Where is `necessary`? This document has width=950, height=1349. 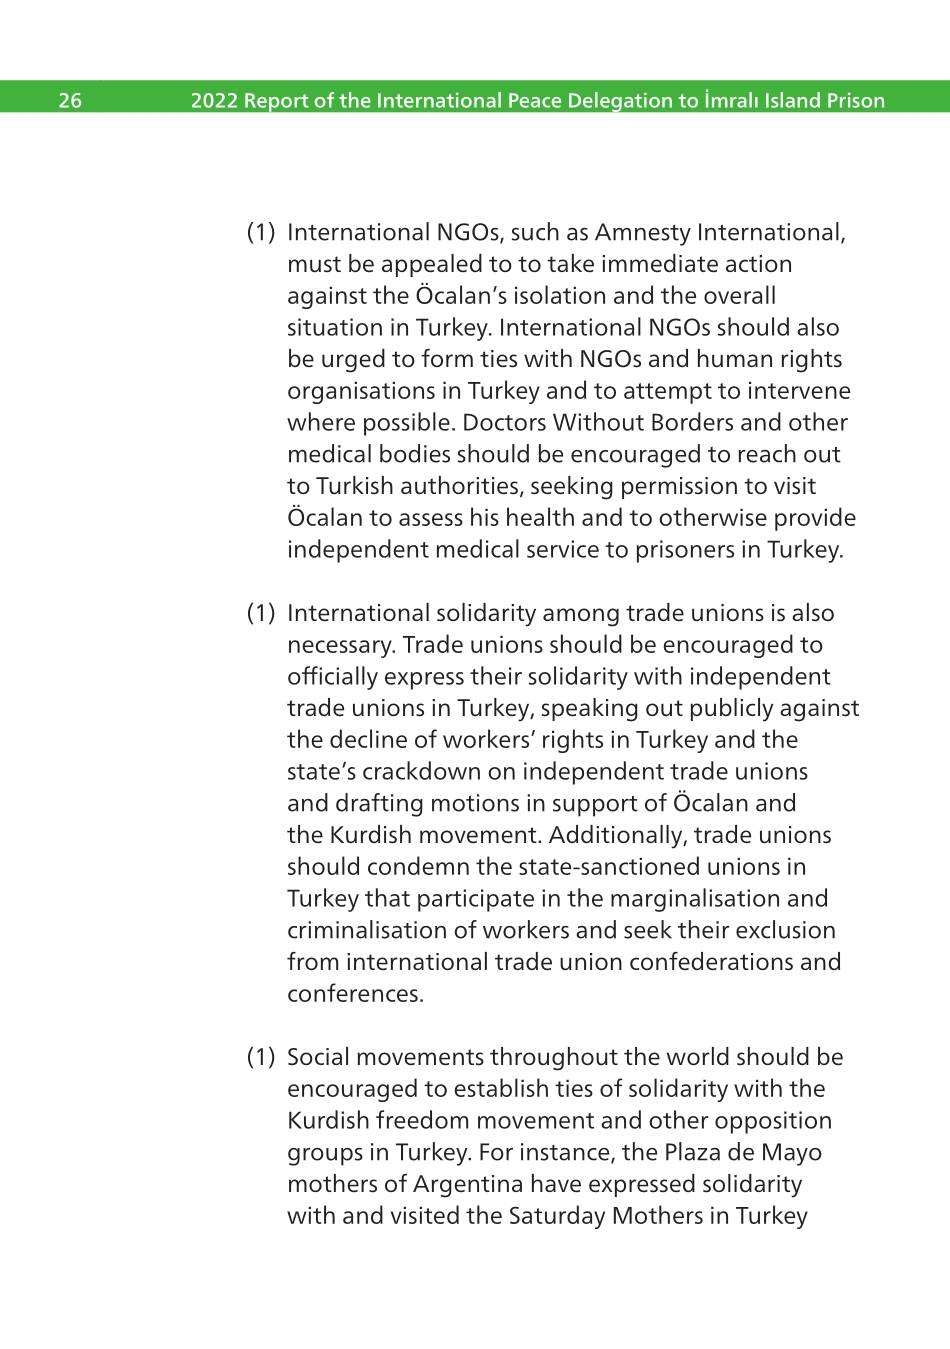 necessary is located at coordinates (341, 649).
